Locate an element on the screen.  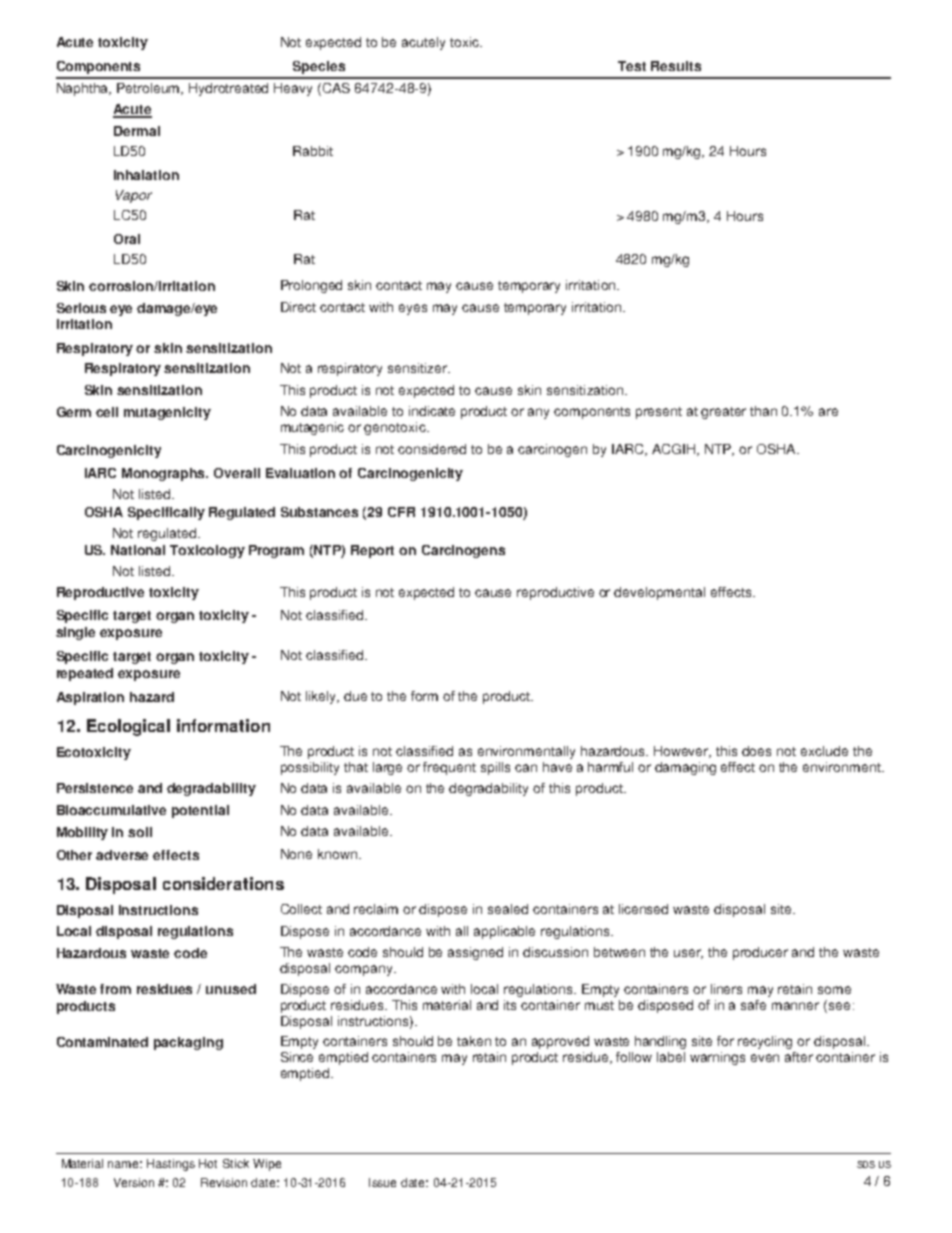
Report is located at coordinates (372, 551).
